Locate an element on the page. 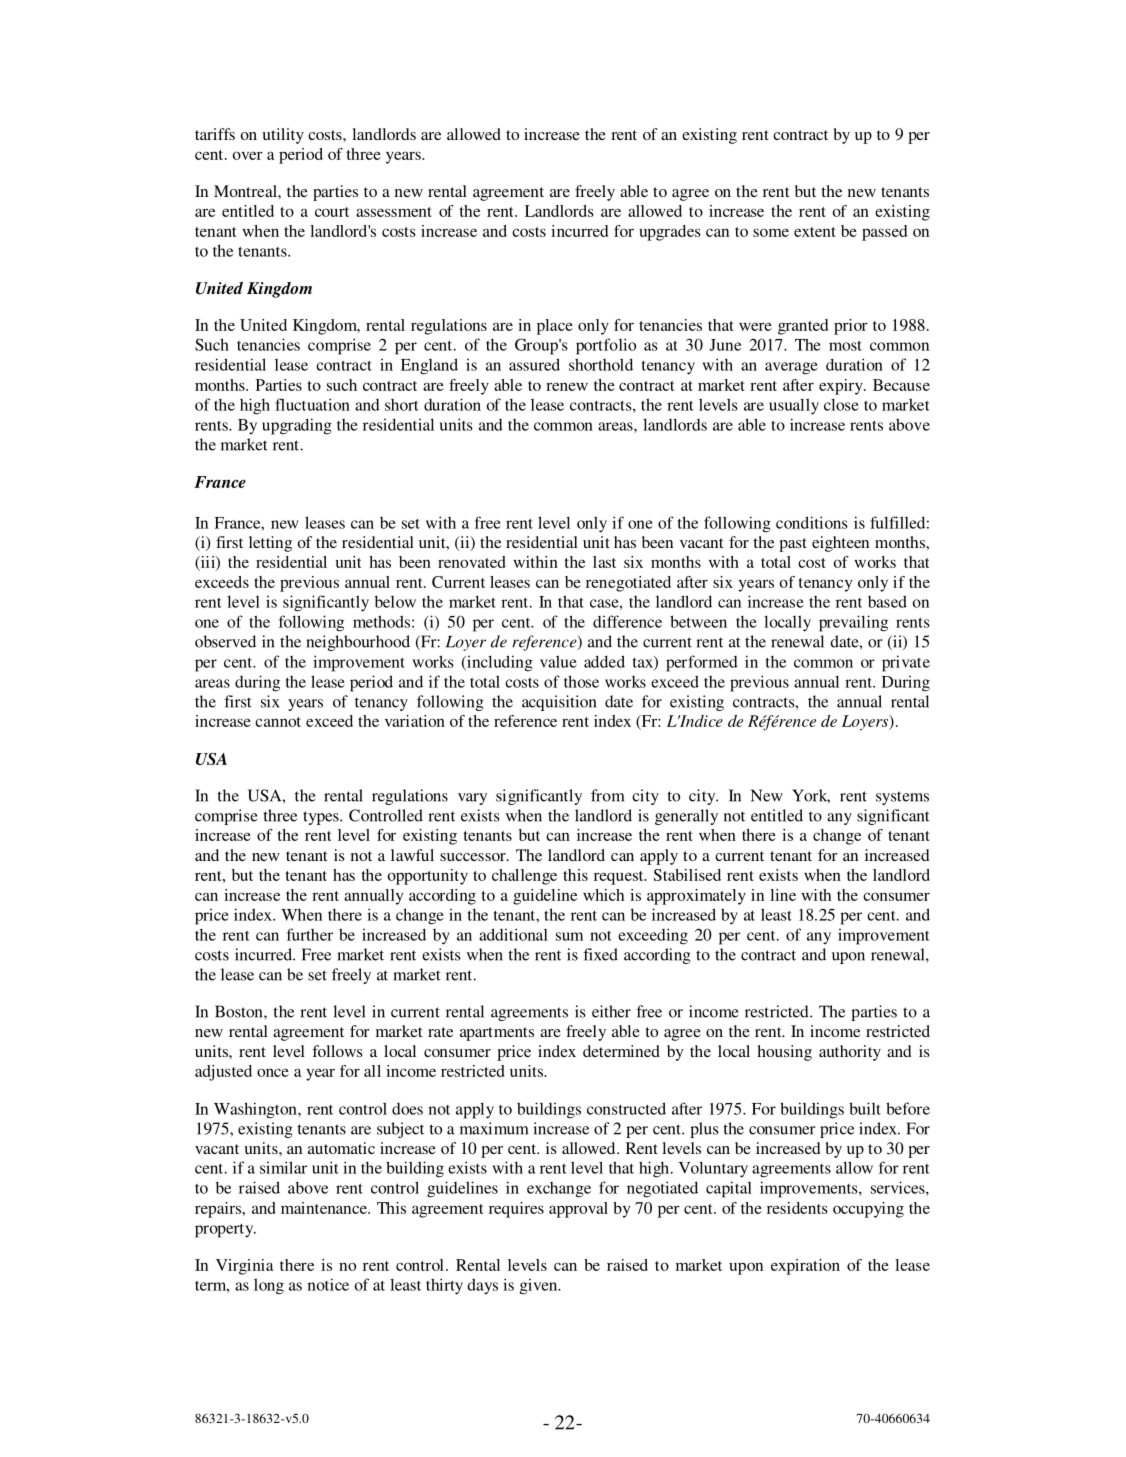 This image has width=1126, height=1457. last is located at coordinates (604, 562).
